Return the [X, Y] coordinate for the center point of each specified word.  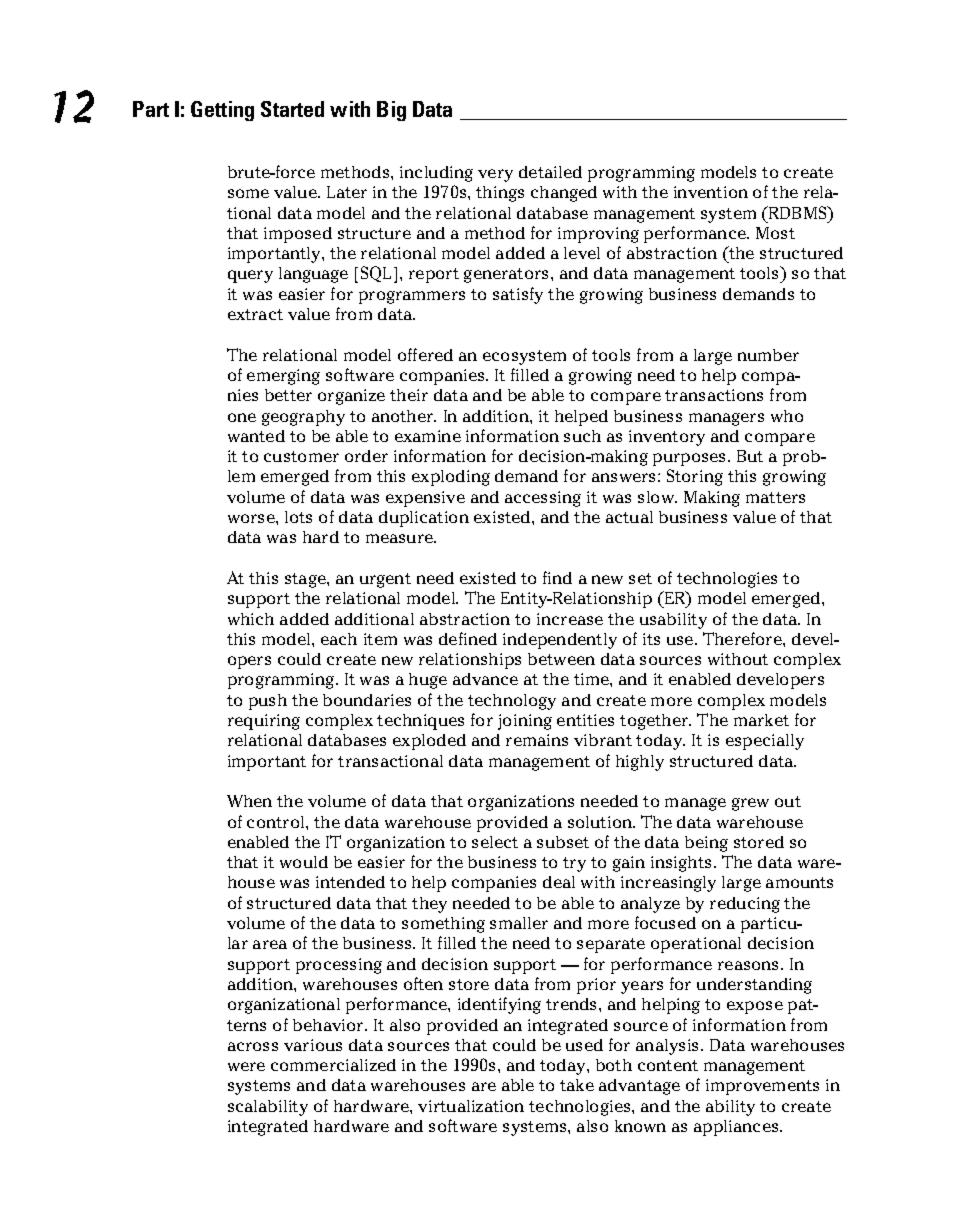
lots [298, 517]
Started [292, 109]
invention [711, 192]
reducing [745, 905]
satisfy [518, 295]
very [495, 175]
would [304, 862]
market [761, 720]
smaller [519, 923]
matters [775, 497]
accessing [543, 499]
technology [512, 702]
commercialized [333, 1065]
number [768, 355]
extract [255, 314]
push [268, 702]
